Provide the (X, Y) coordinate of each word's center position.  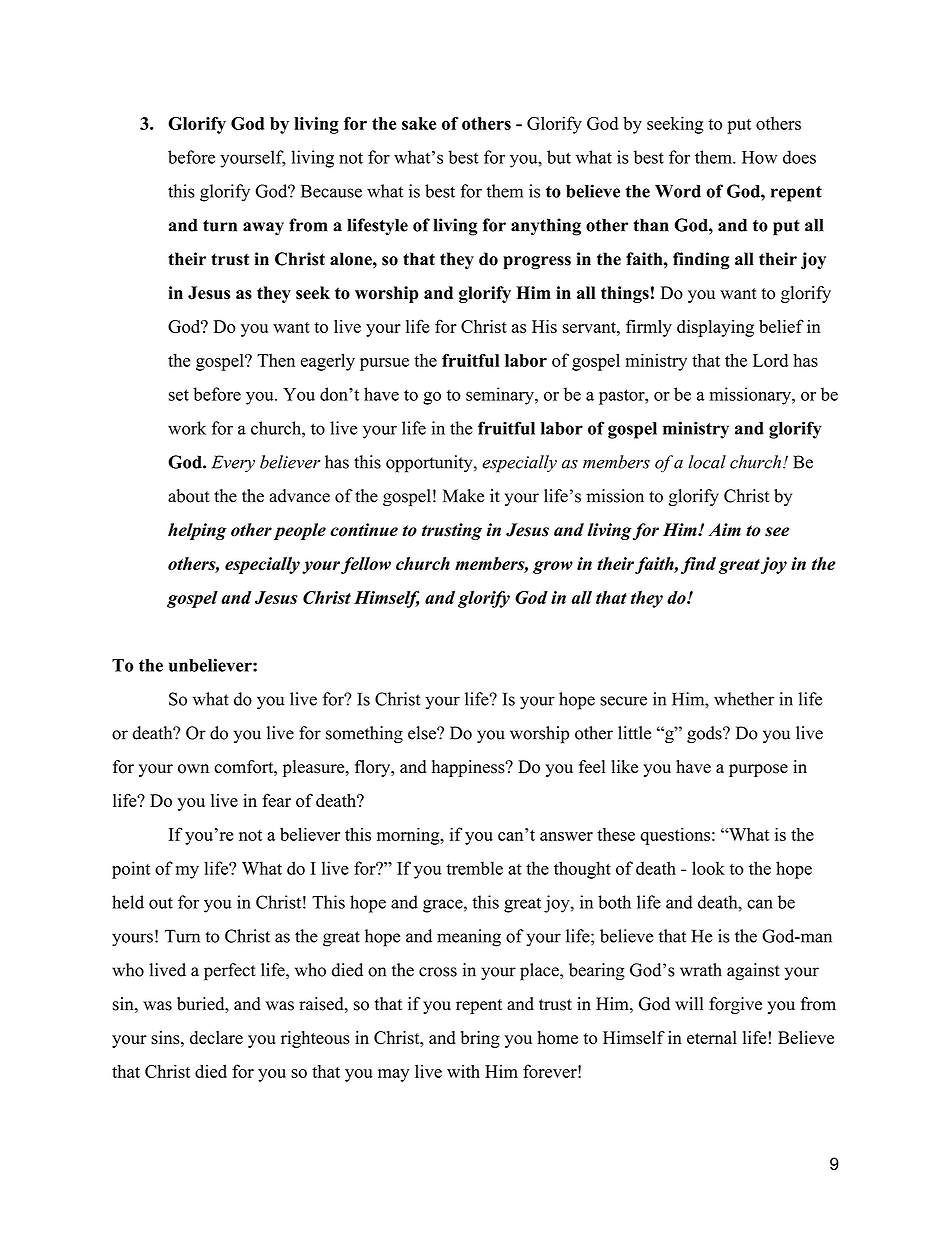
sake (419, 123)
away (263, 229)
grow (553, 567)
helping (197, 531)
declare (216, 1037)
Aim (724, 529)
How (759, 157)
